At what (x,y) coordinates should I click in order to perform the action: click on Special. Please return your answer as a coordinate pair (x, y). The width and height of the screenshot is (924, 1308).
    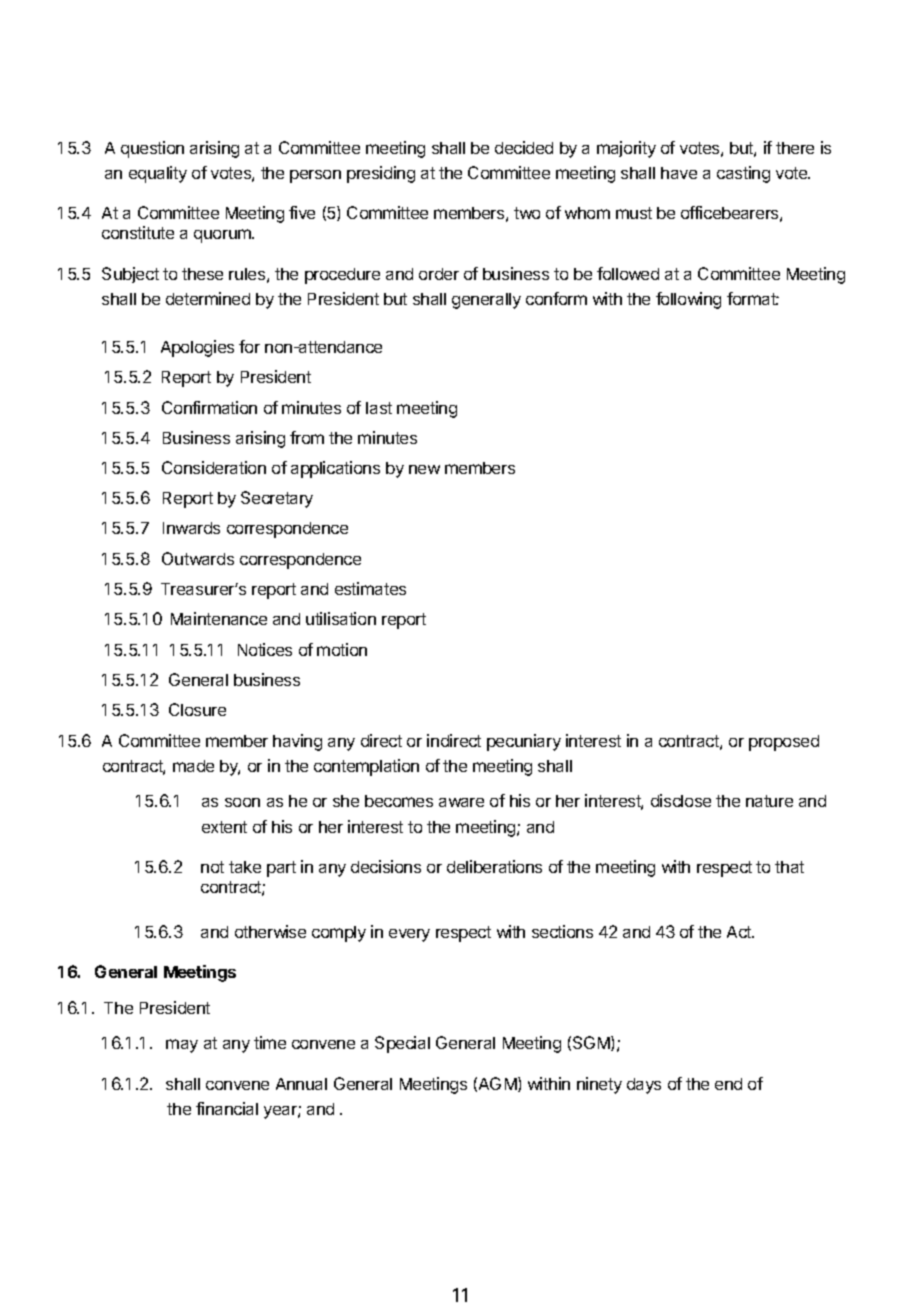
    Looking at the image, I should click on (402, 1044).
